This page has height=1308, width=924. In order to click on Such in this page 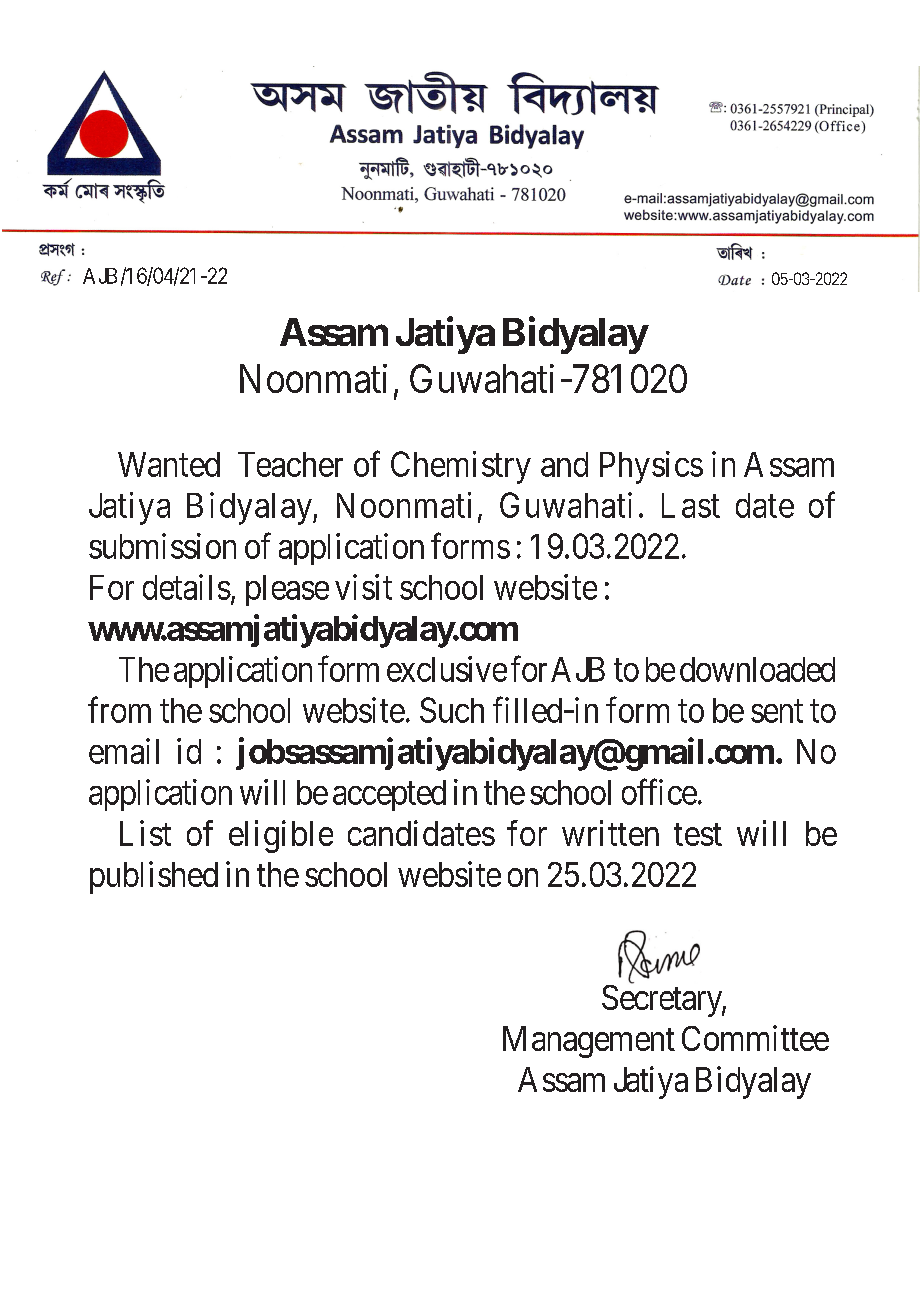, I will do `click(452, 710)`.
